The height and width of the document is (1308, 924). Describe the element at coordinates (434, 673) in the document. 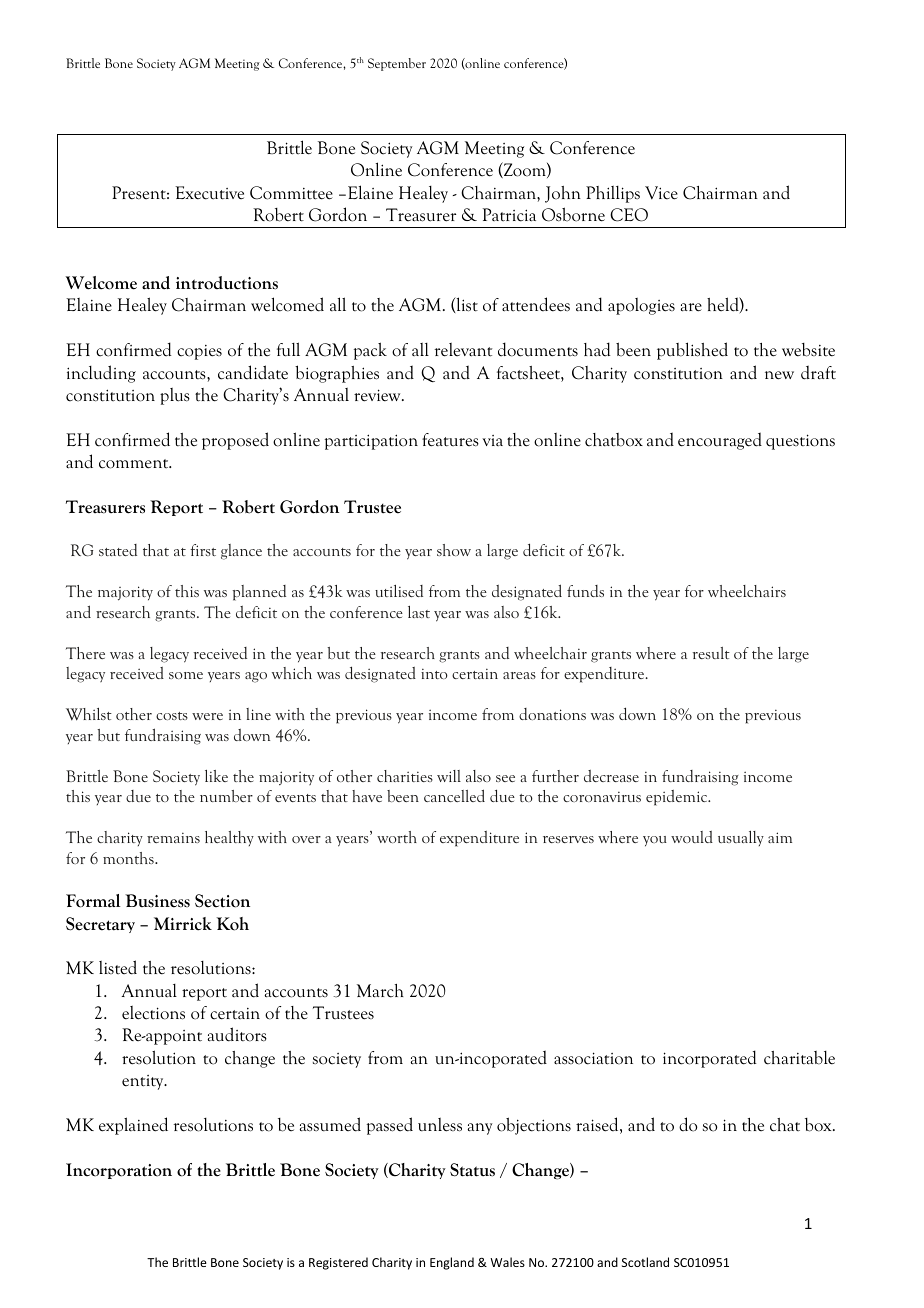

I see `into` at that location.
